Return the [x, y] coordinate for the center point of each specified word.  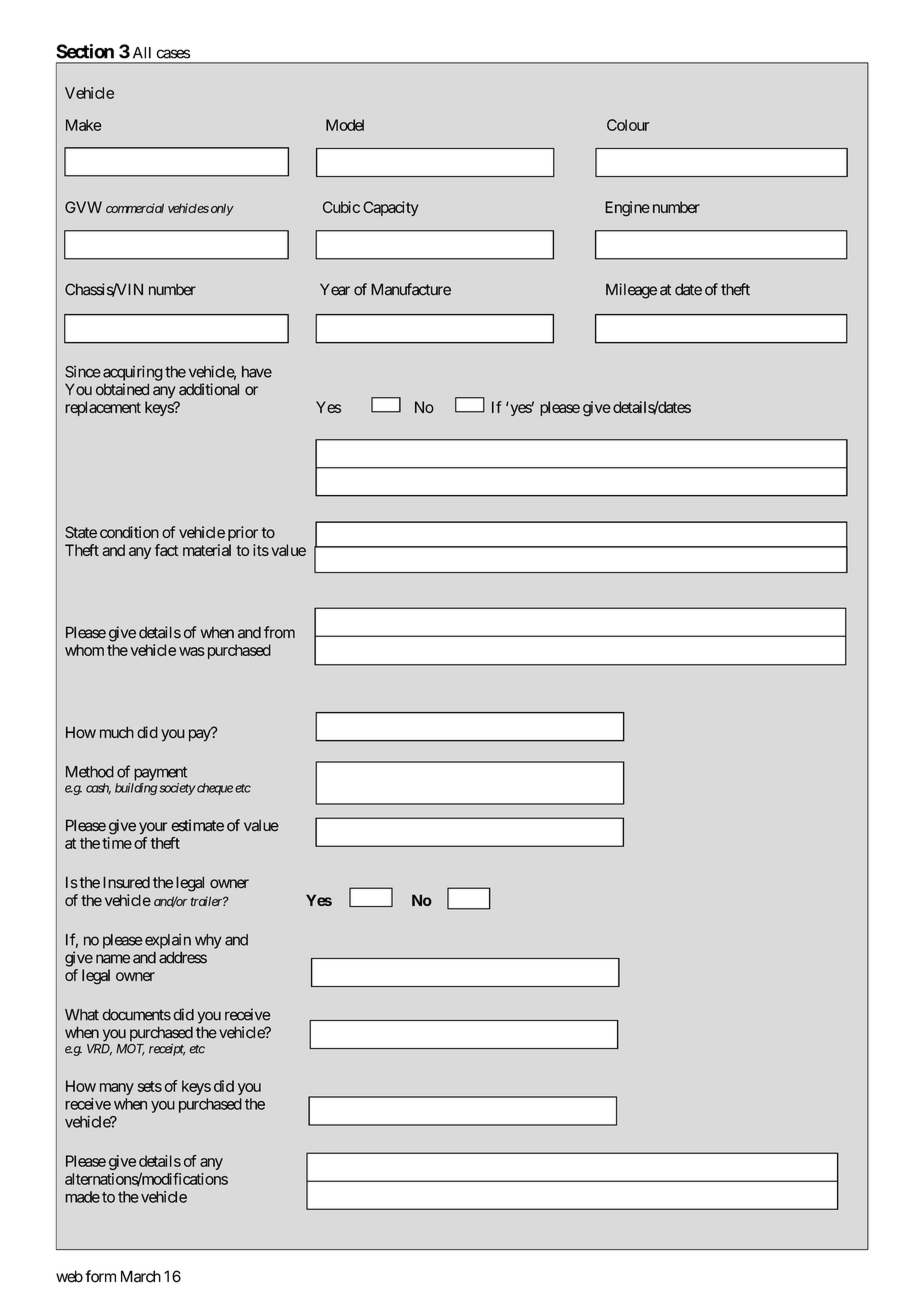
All [142, 53]
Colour [628, 125]
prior [243, 533]
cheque [214, 789]
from [279, 632]
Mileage [631, 291]
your [153, 828]
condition [129, 532]
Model [345, 125]
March [141, 1276]
